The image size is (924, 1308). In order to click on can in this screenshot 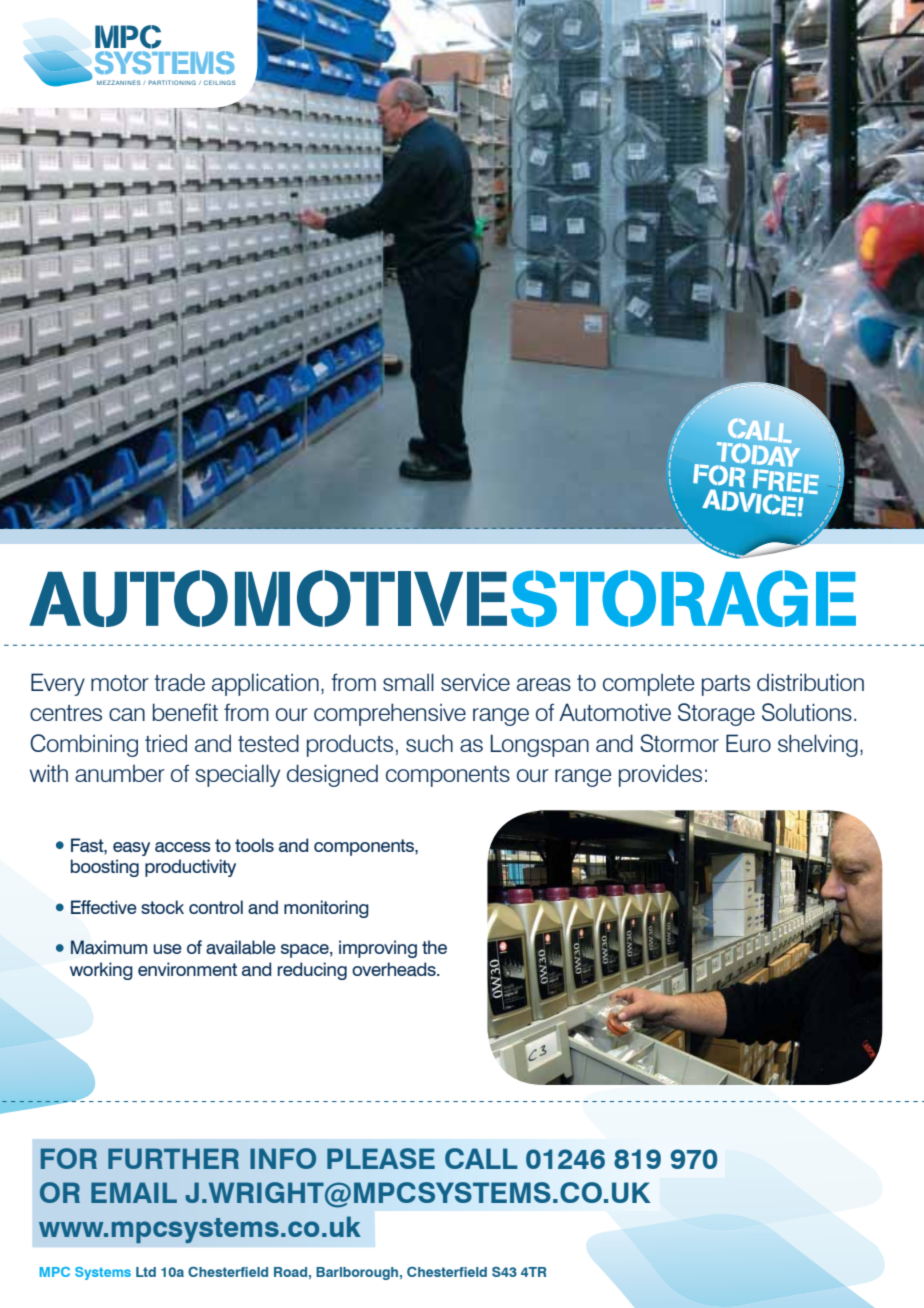, I will do `click(127, 714)`.
